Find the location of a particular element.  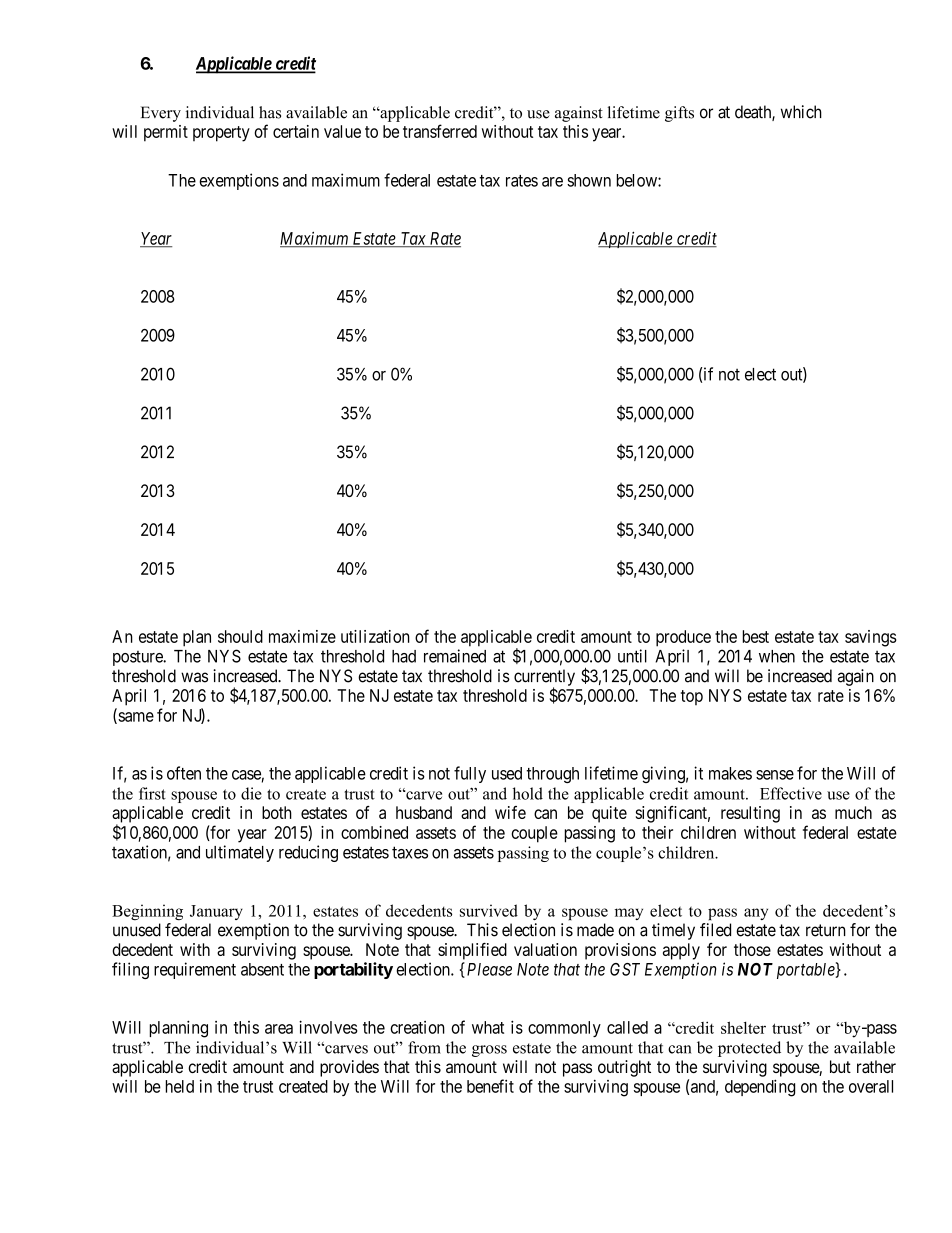

below is located at coordinates (637, 180).
